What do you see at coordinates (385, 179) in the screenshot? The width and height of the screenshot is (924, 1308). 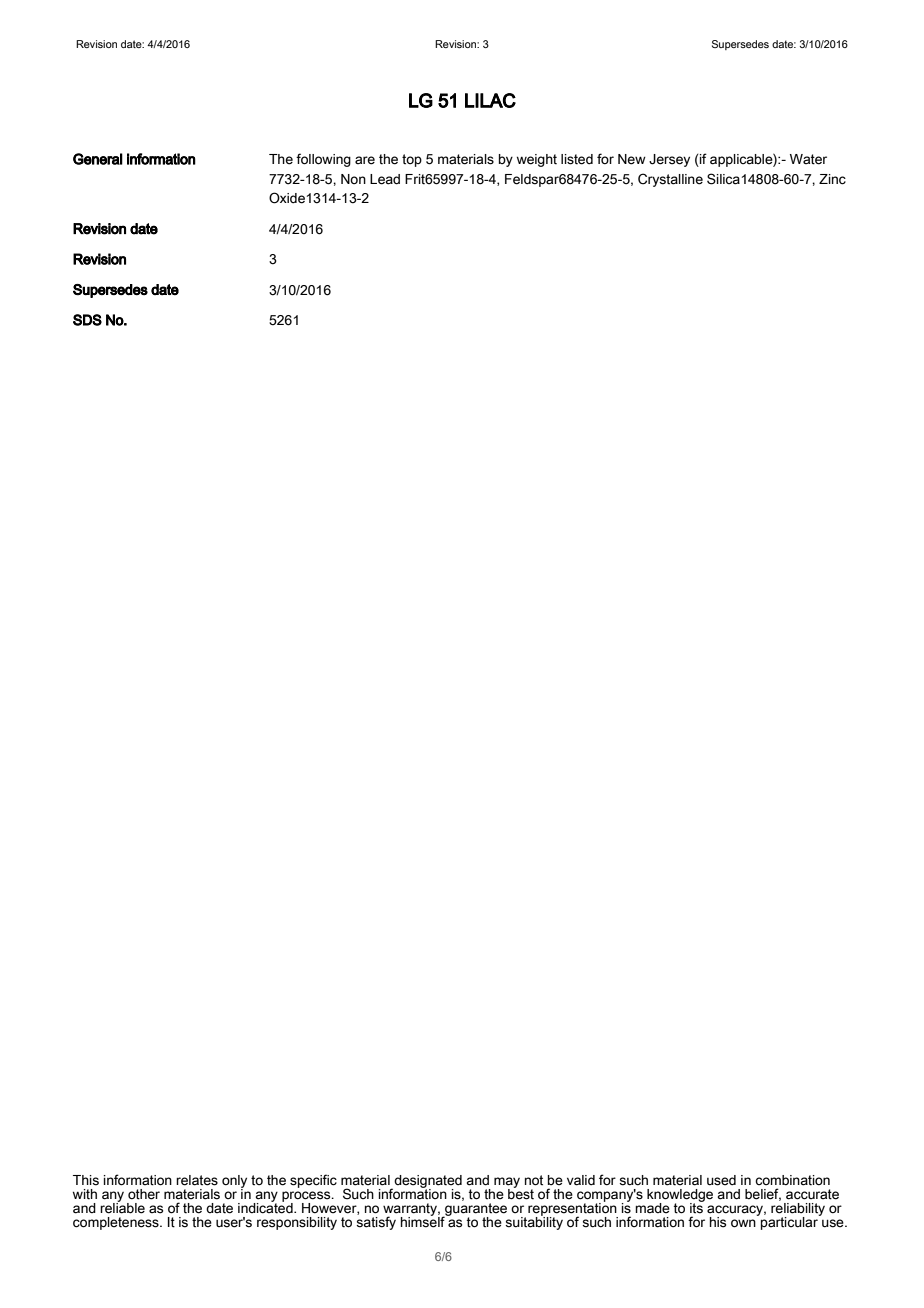 I see `Lead` at bounding box center [385, 179].
